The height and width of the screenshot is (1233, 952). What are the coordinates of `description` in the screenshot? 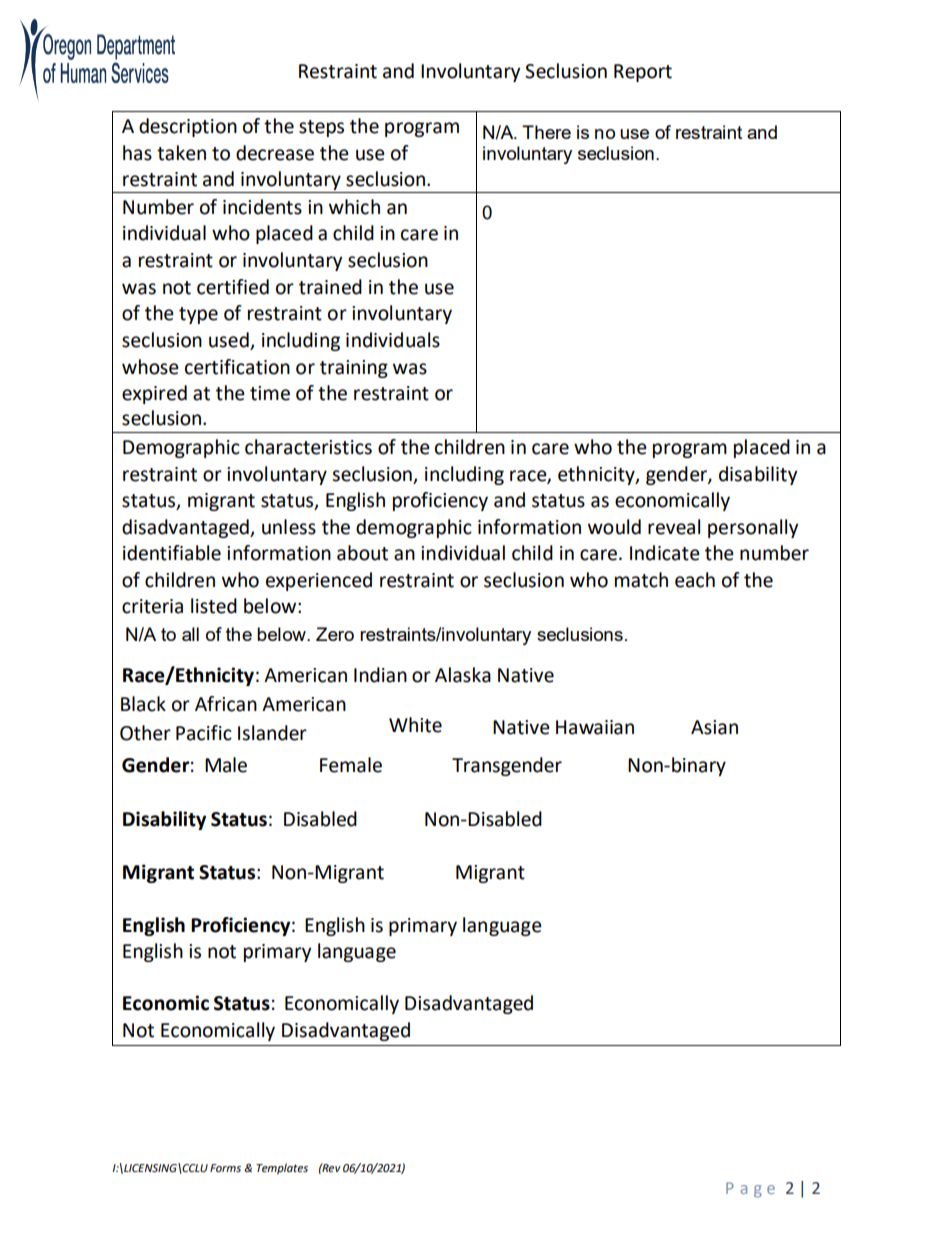 It's located at (188, 127).
